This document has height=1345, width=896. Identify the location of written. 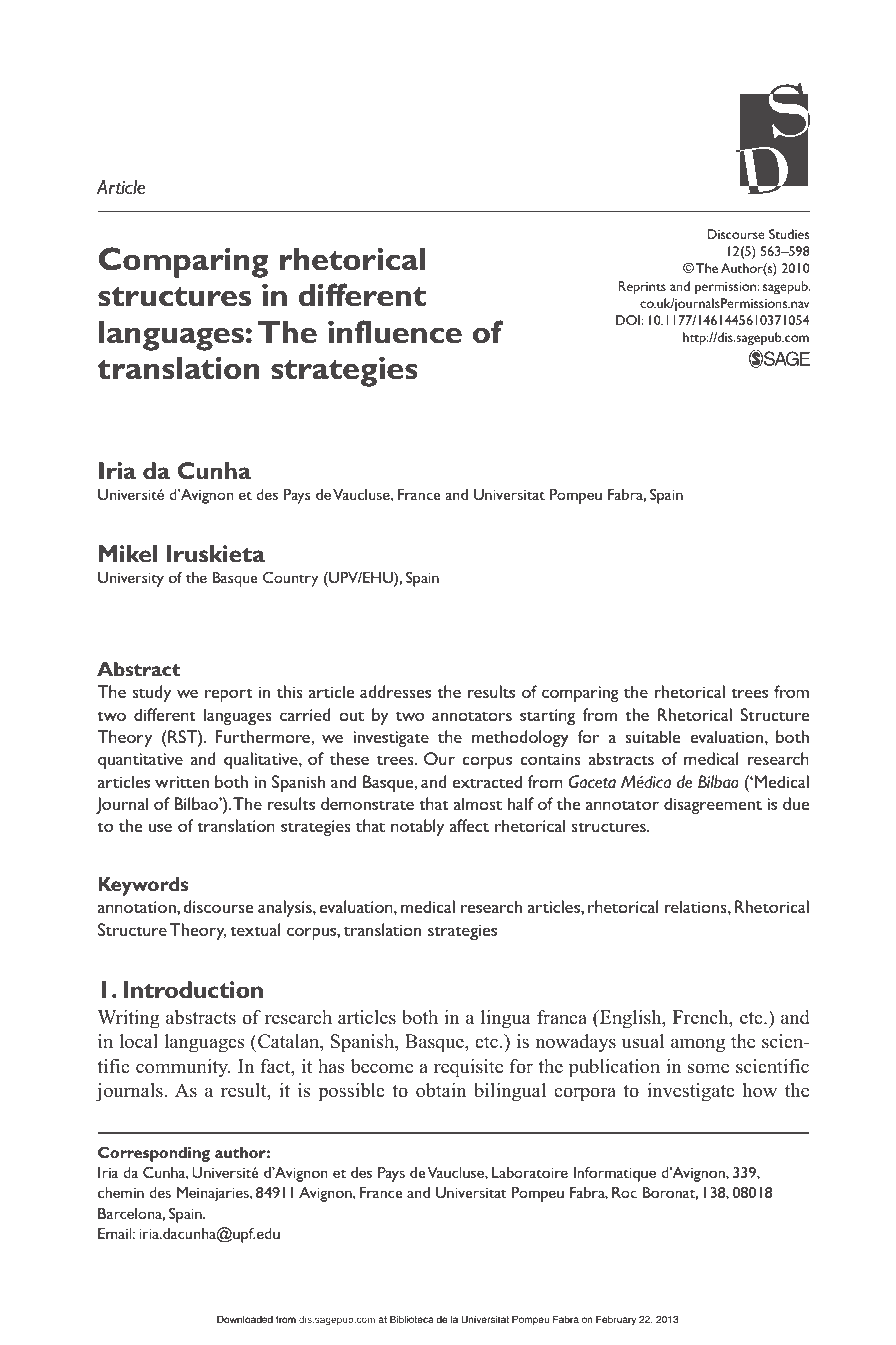
(182, 782).
